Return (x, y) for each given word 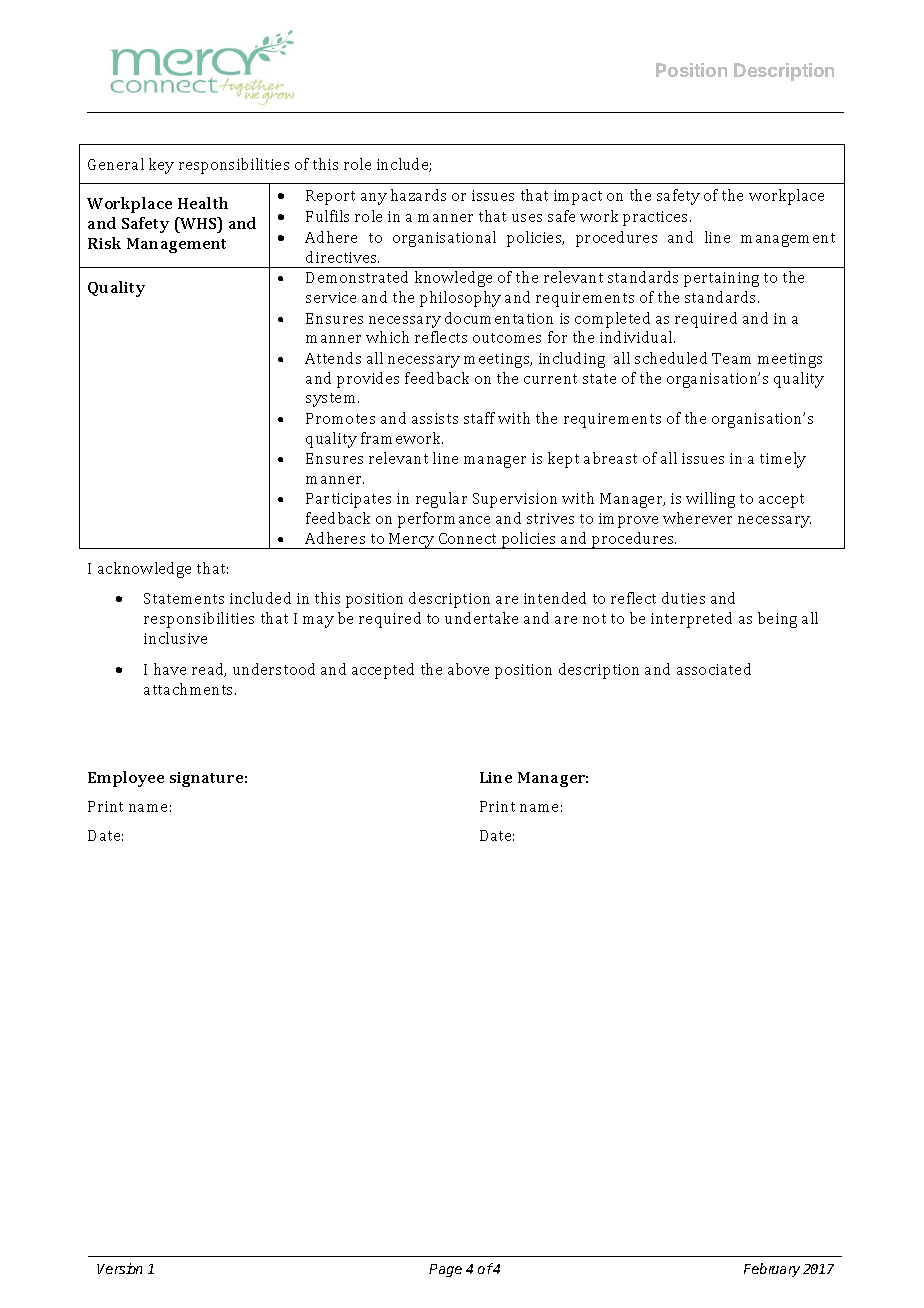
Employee (126, 779)
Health (203, 203)
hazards (418, 195)
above (468, 669)
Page (445, 1270)
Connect (467, 538)
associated (714, 669)
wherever (697, 518)
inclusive (175, 638)
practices (655, 218)
